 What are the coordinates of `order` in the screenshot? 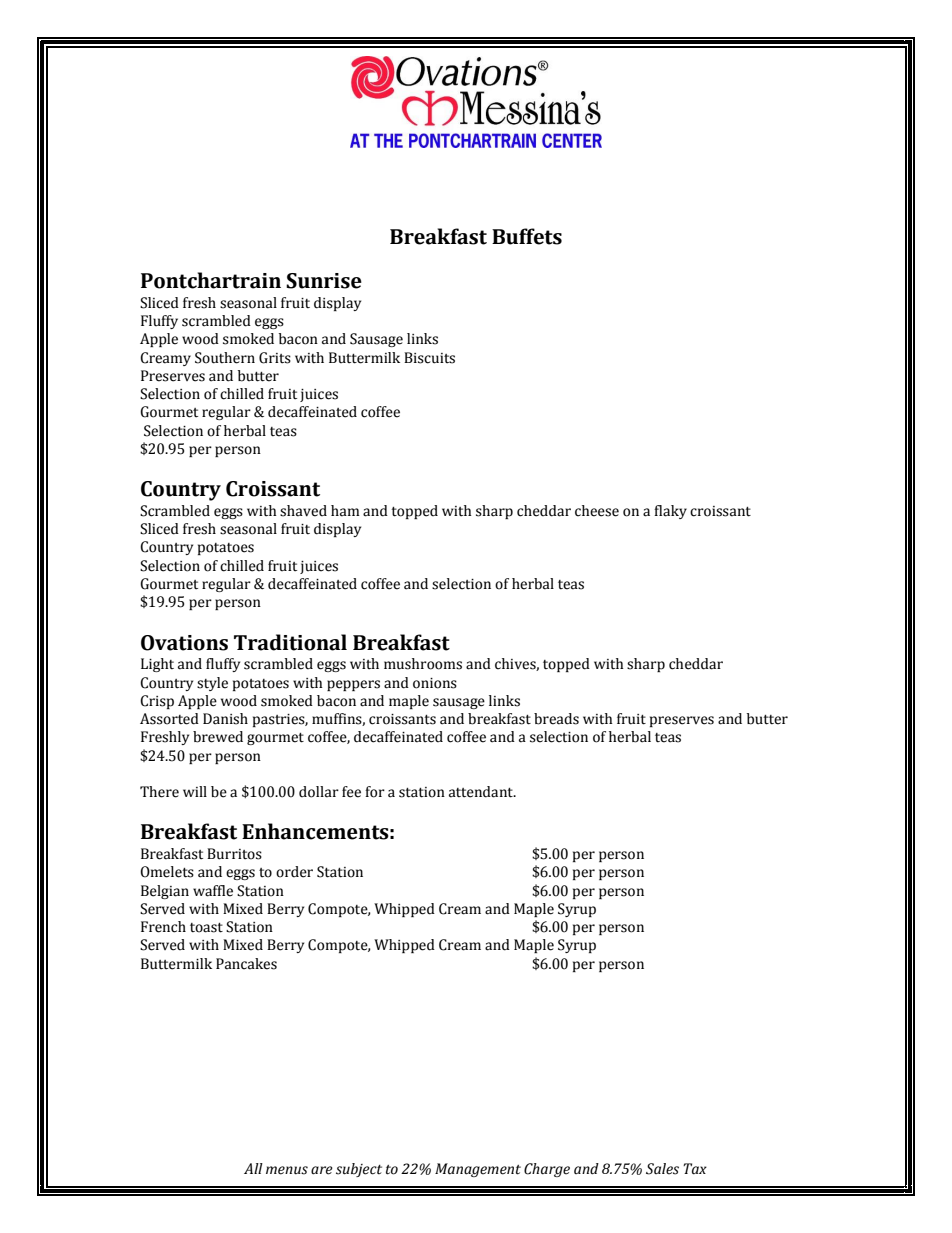 It's located at (294, 872).
